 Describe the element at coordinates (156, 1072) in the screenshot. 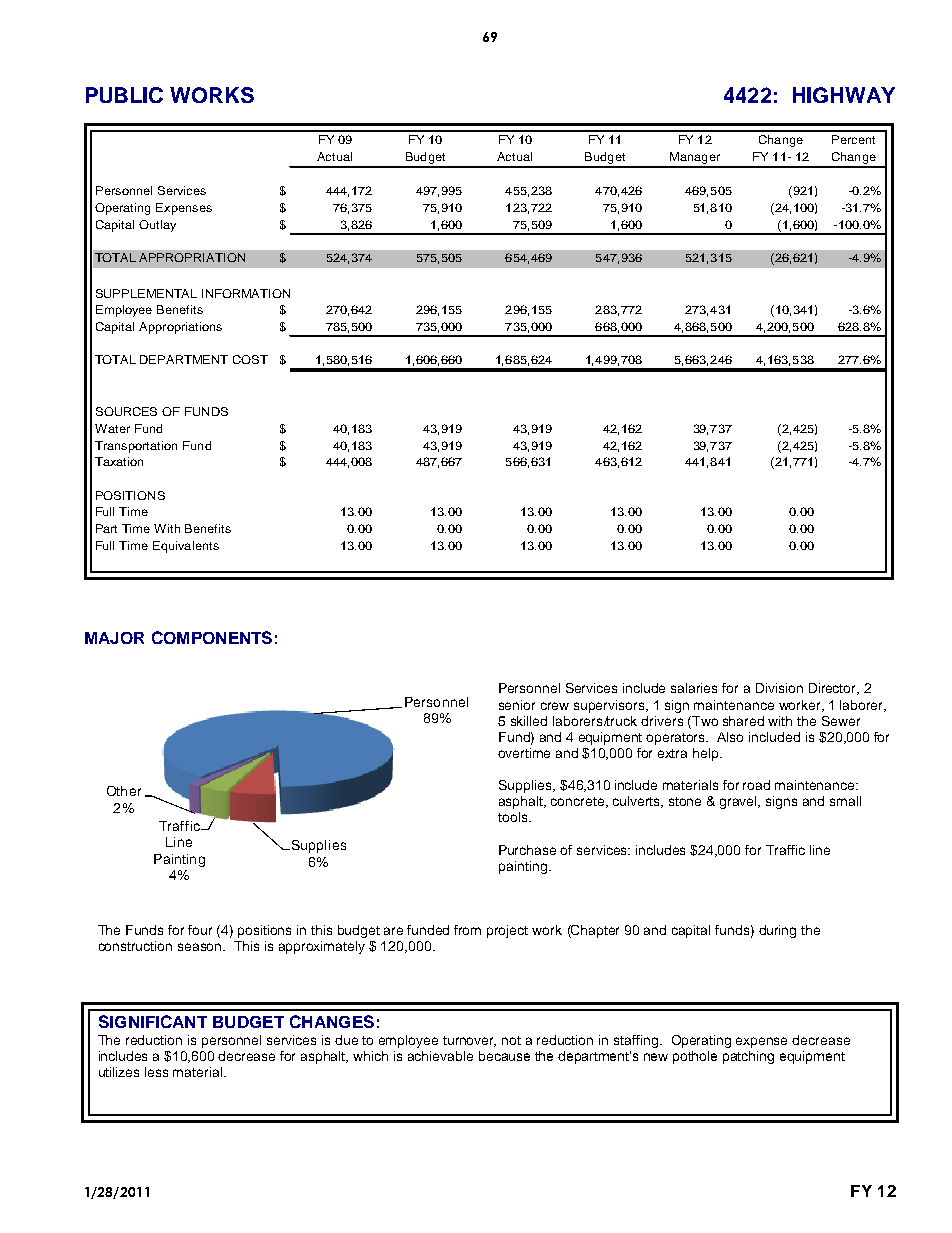

I see `less` at that location.
